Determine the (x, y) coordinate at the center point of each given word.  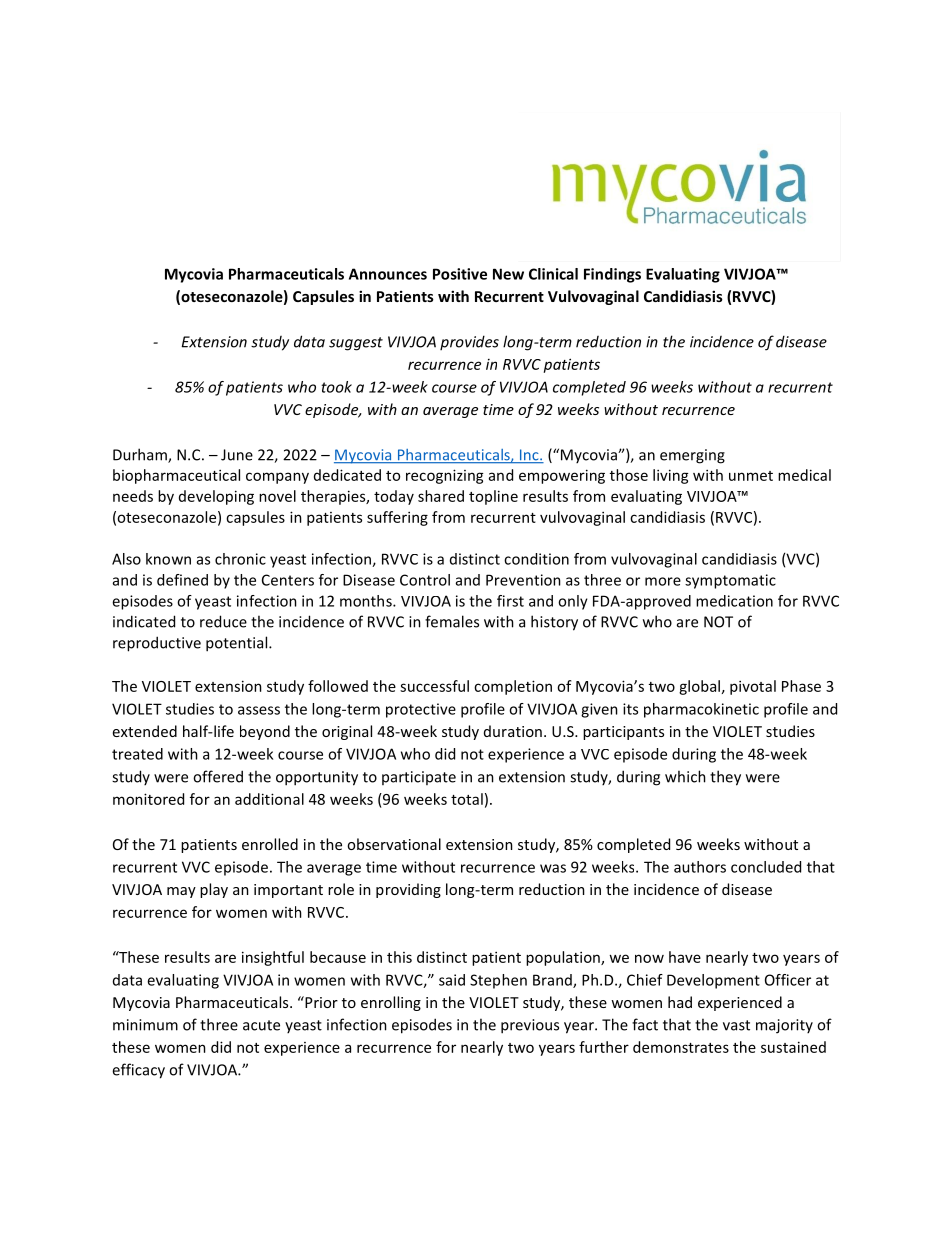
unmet (751, 476)
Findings (612, 275)
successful (434, 686)
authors (700, 867)
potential (238, 644)
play (214, 890)
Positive (460, 274)
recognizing (445, 476)
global (699, 687)
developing (216, 497)
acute (261, 1025)
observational (394, 844)
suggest (356, 344)
